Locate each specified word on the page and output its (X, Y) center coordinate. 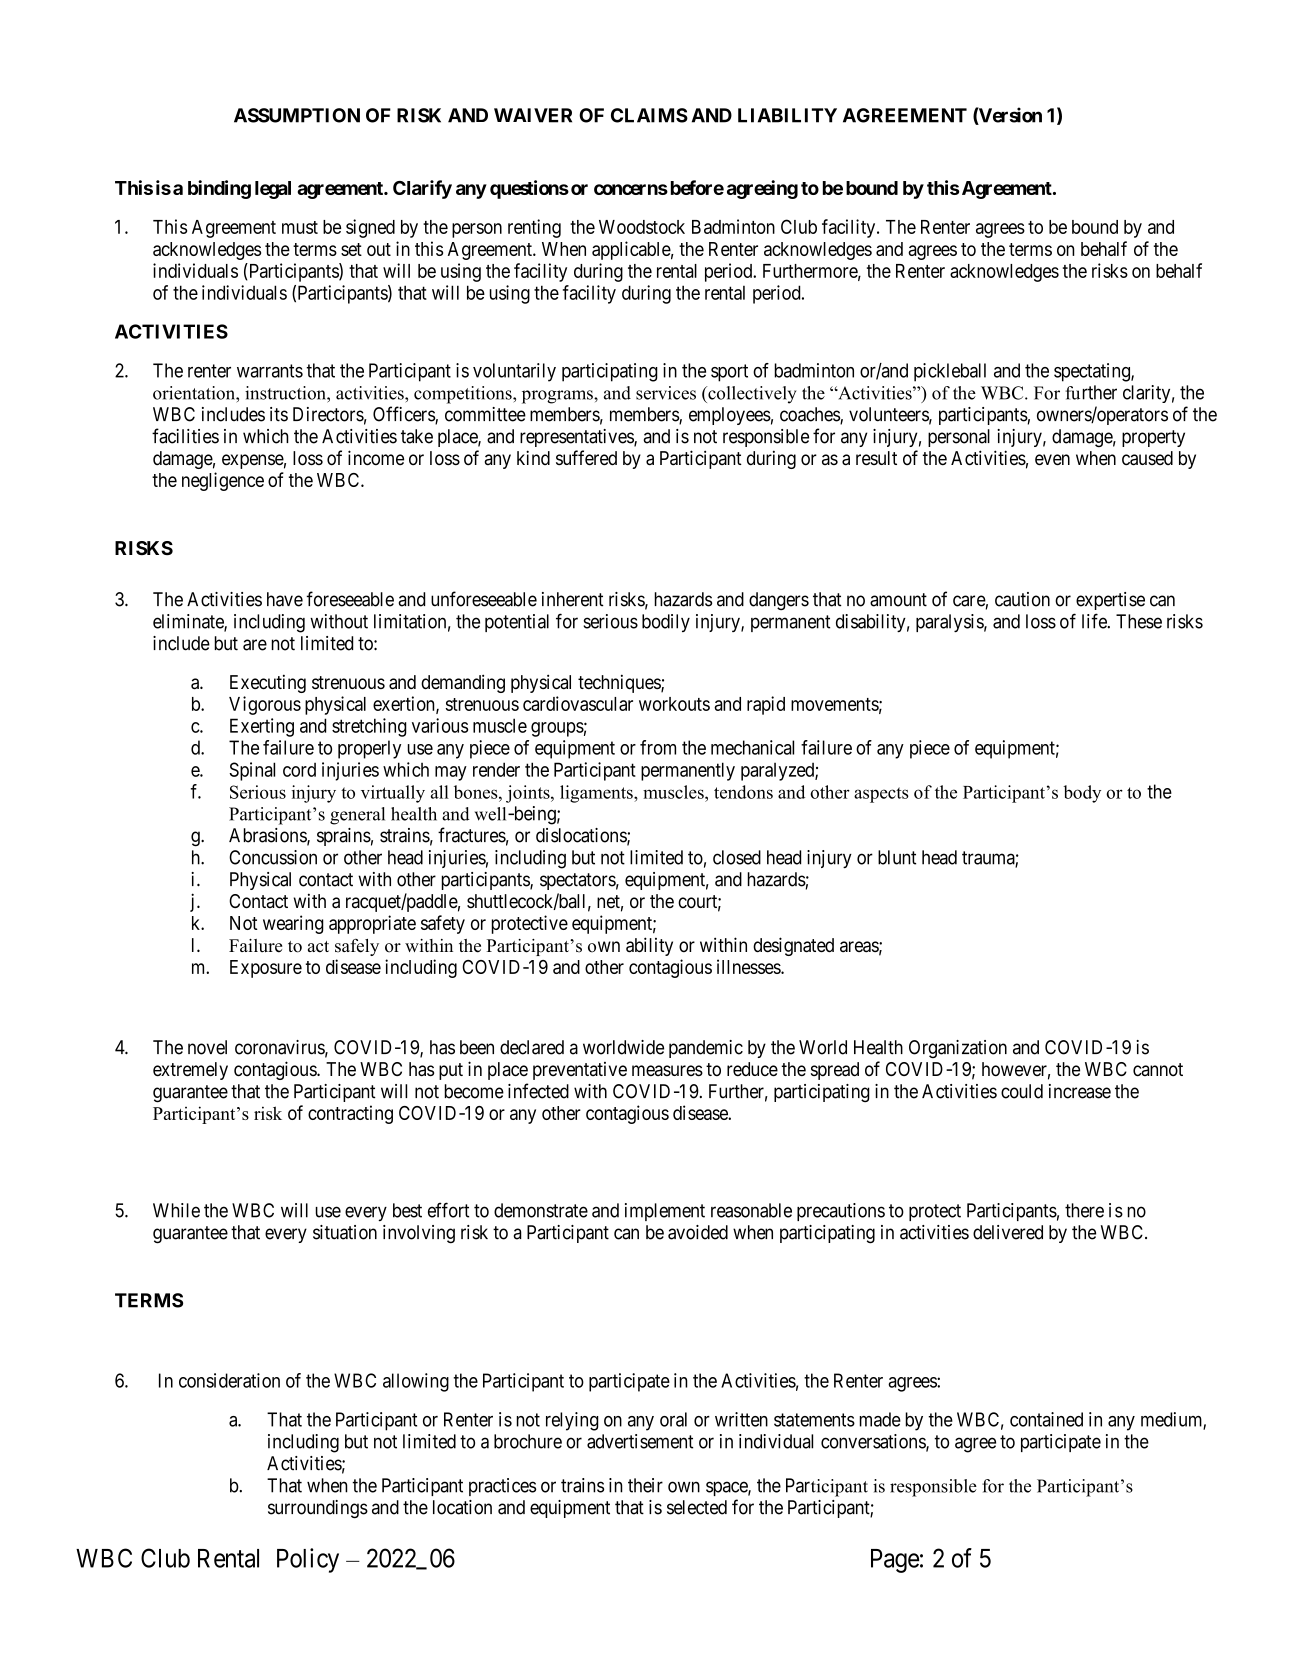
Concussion (273, 857)
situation (345, 1232)
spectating (1093, 372)
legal (273, 190)
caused (1147, 458)
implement (665, 1212)
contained (1046, 1419)
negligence (223, 481)
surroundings (318, 1509)
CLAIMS (649, 115)
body (1082, 794)
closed (737, 857)
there (1084, 1210)
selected (697, 1507)
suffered (586, 458)
